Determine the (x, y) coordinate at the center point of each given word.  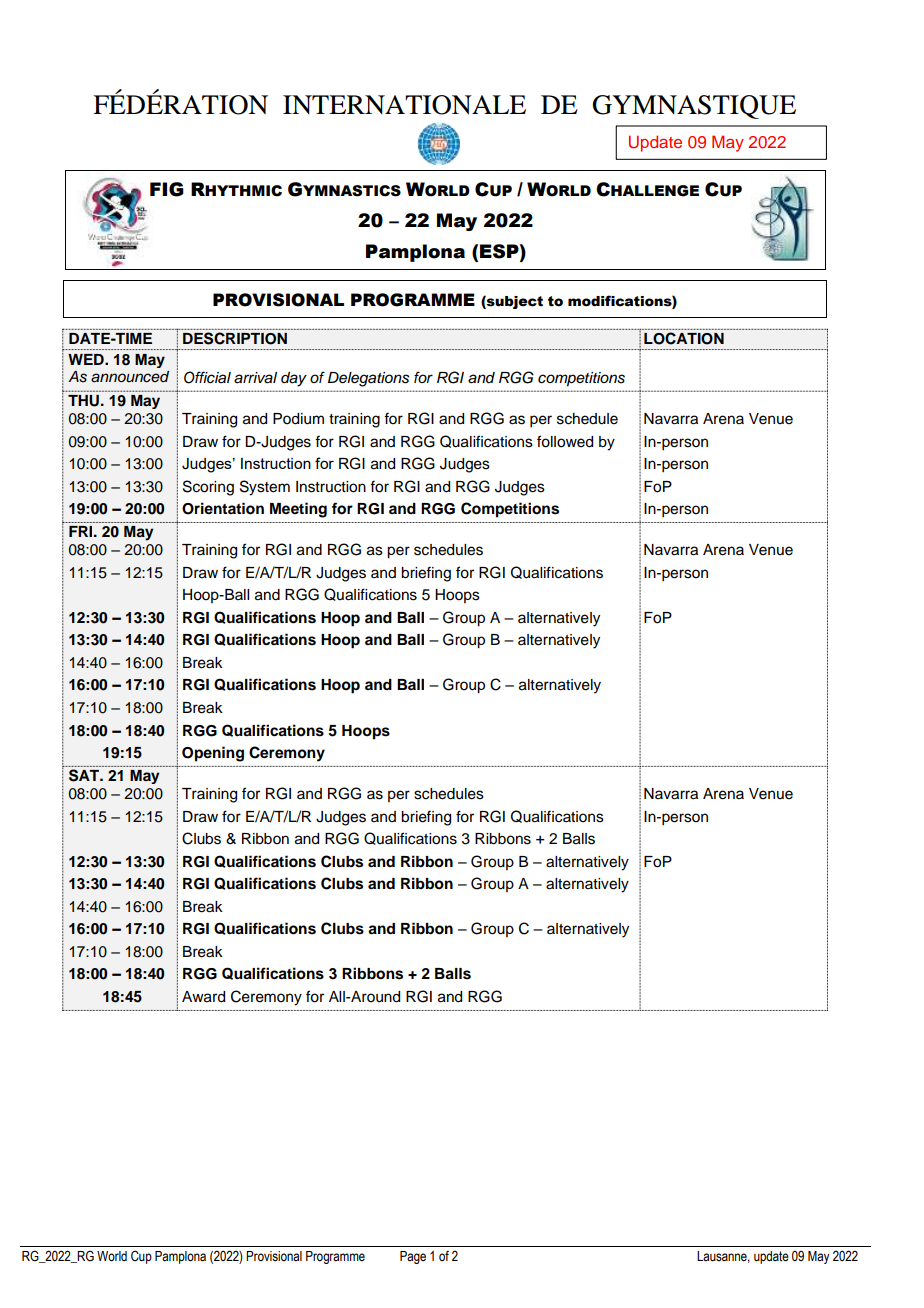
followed (565, 441)
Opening (213, 754)
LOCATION (684, 338)
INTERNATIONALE (404, 105)
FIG (167, 189)
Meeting (298, 510)
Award (203, 997)
